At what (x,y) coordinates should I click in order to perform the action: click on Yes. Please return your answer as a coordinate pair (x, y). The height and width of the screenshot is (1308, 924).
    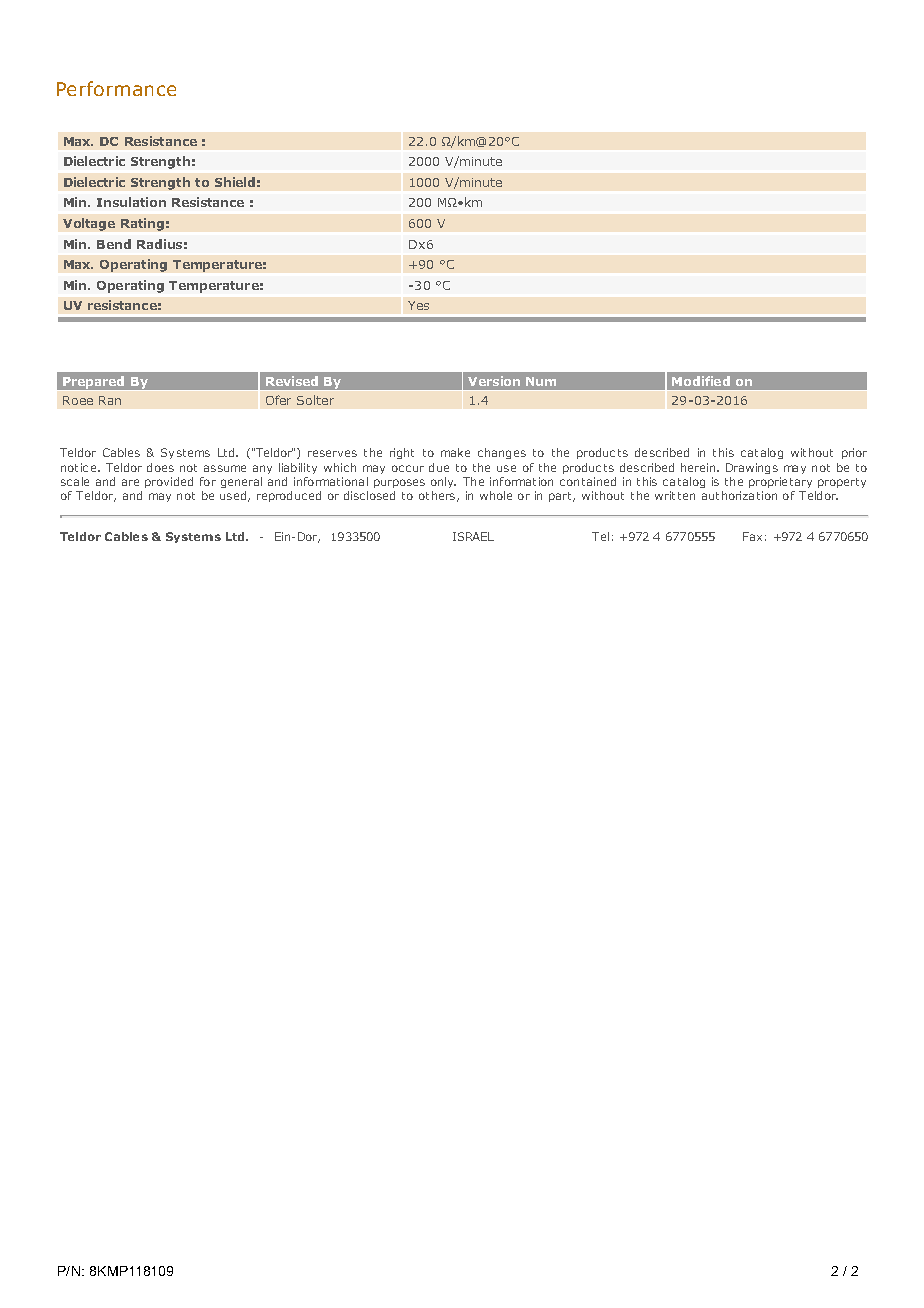
    Looking at the image, I should click on (418, 305).
